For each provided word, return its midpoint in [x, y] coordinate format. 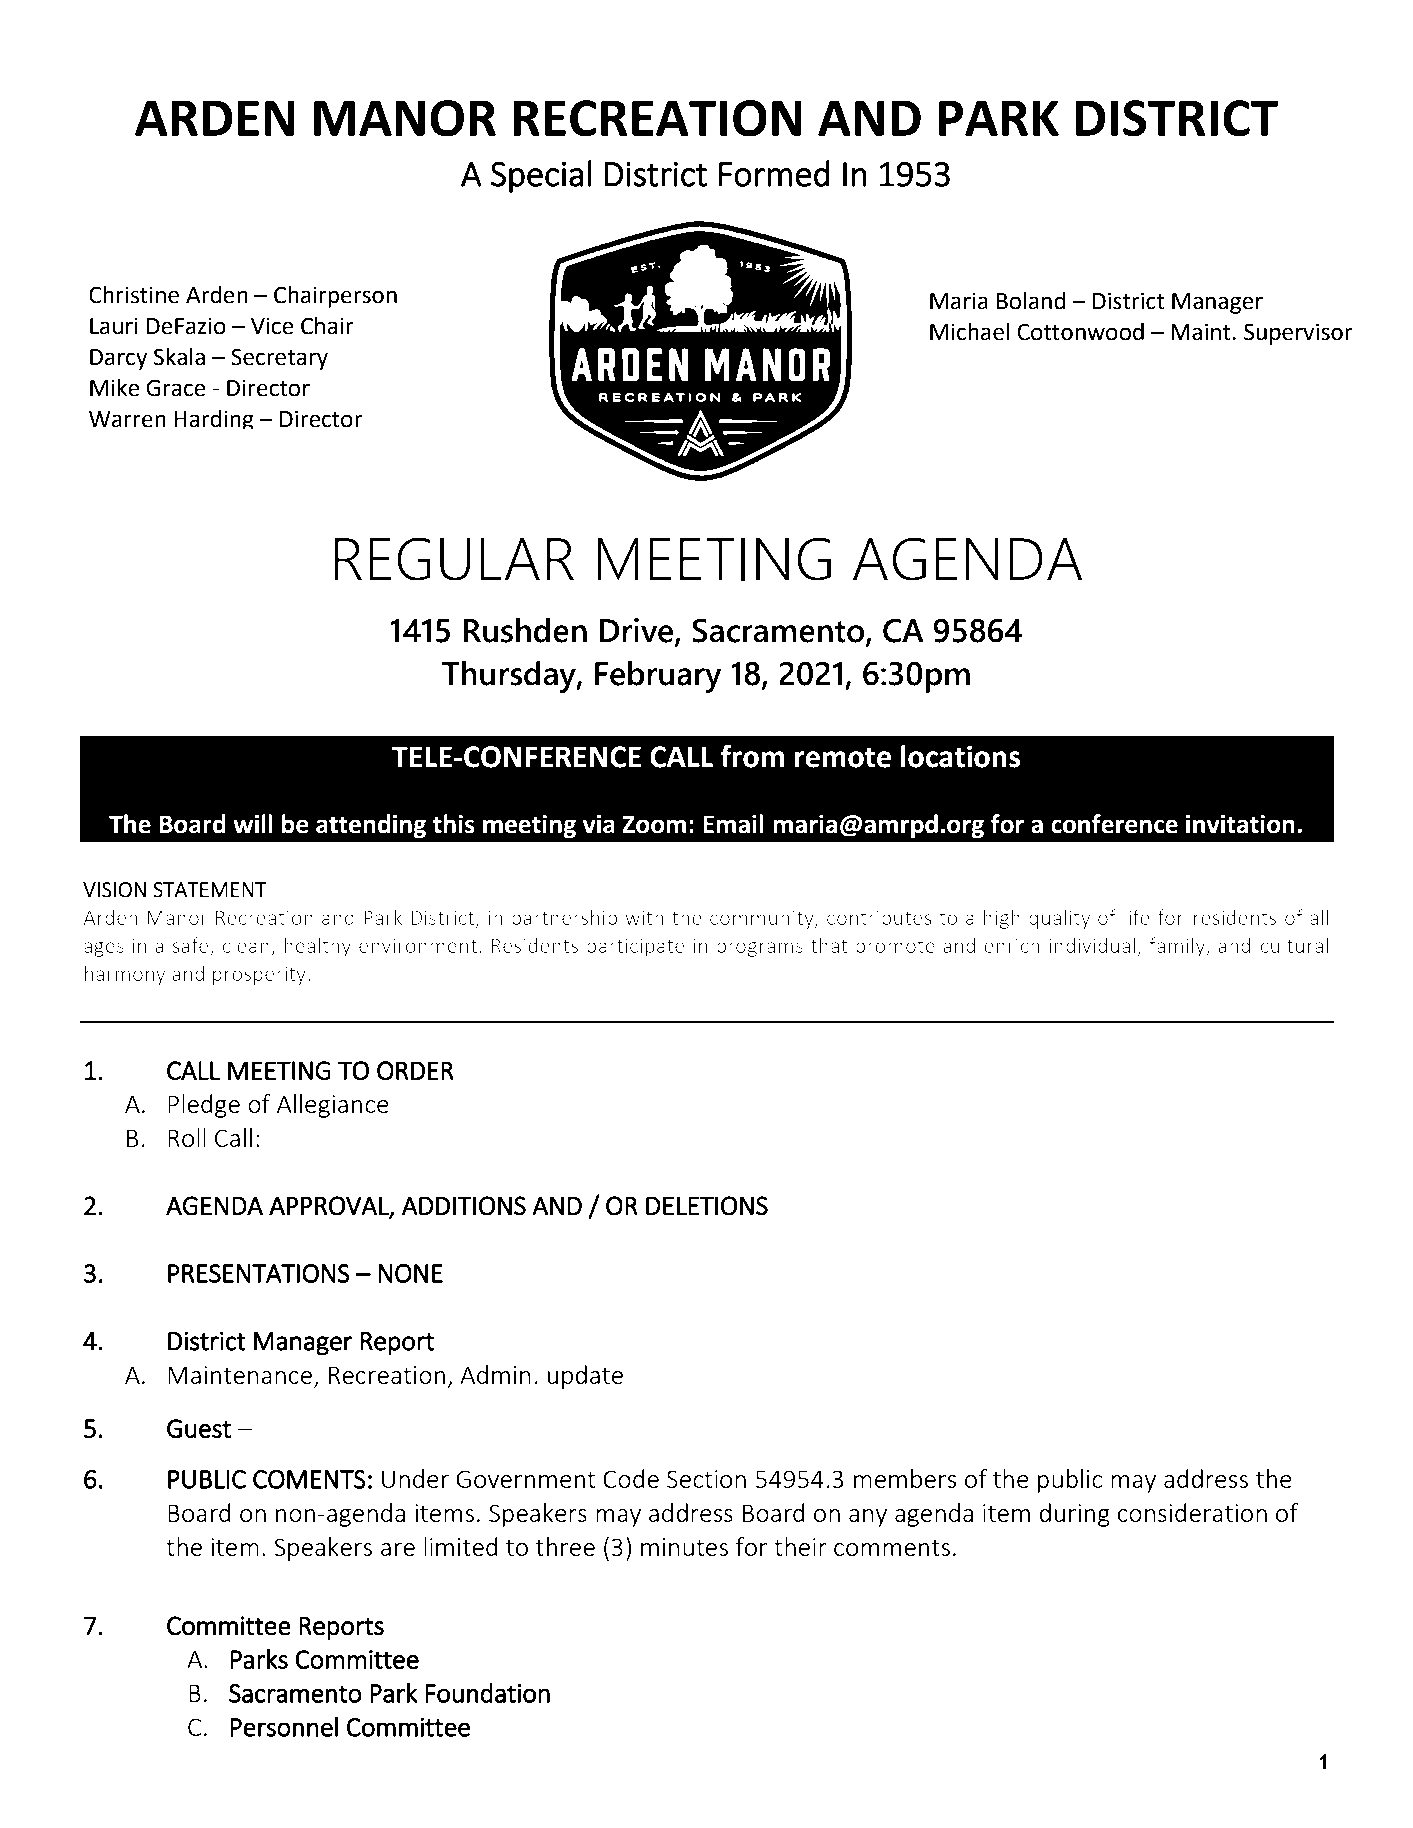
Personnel [284, 1726]
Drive [638, 631]
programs [760, 949]
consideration [1192, 1512]
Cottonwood [1080, 332]
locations [961, 756]
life [1137, 917]
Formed [774, 173]
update [585, 1377]
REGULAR [454, 559]
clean [247, 946]
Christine [134, 295]
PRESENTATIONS [259, 1273]
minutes [684, 1547]
